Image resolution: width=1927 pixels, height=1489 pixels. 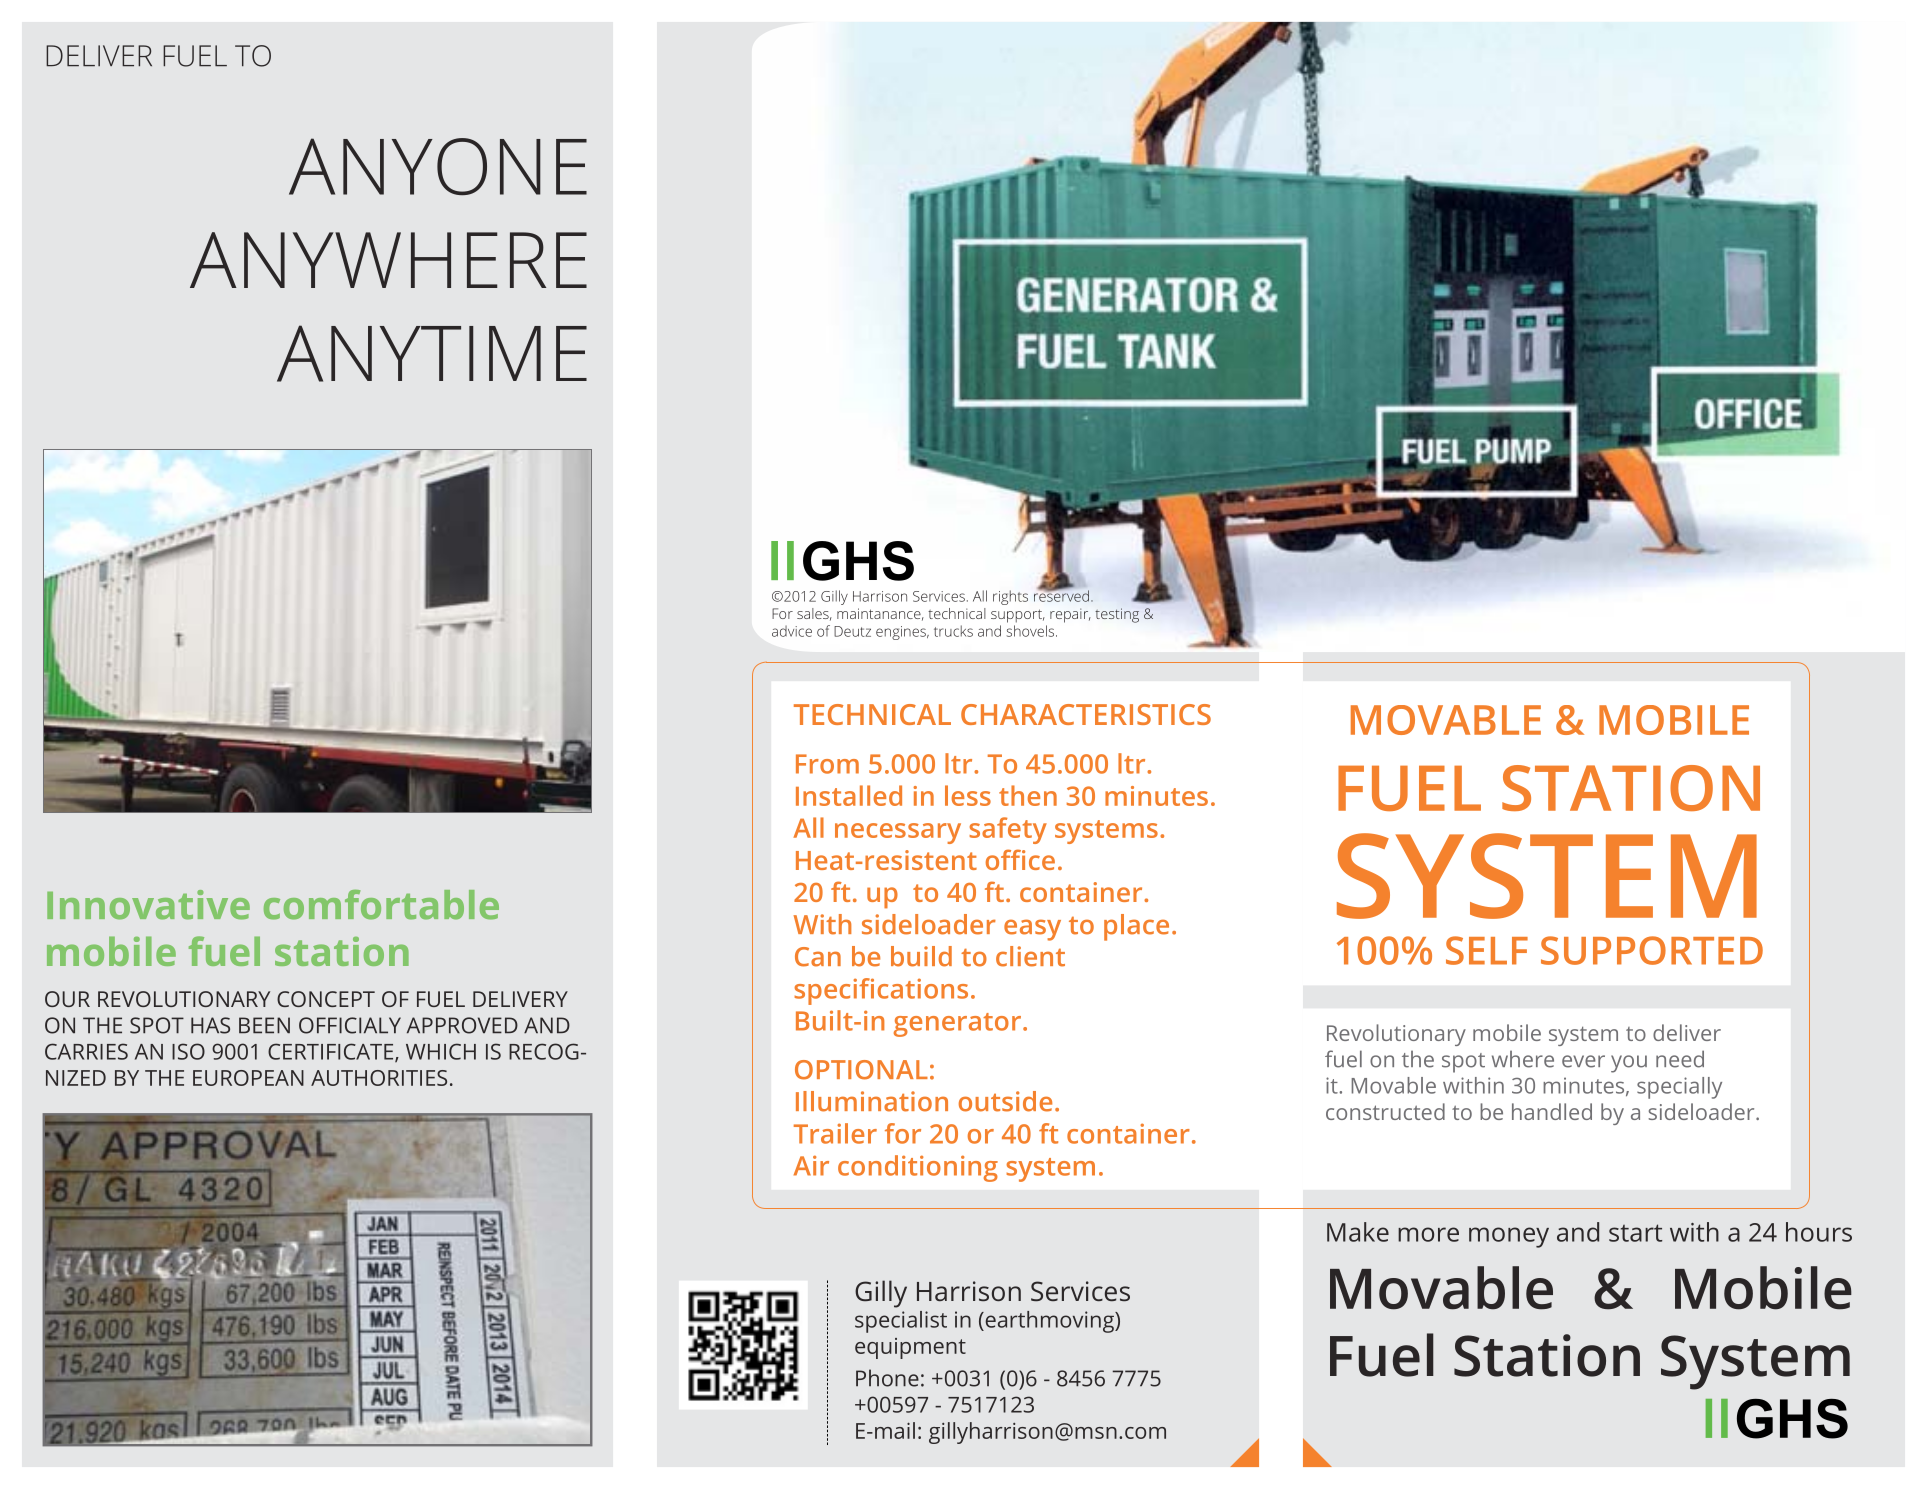 I want to click on Characteristics, so click(x=1086, y=714).
